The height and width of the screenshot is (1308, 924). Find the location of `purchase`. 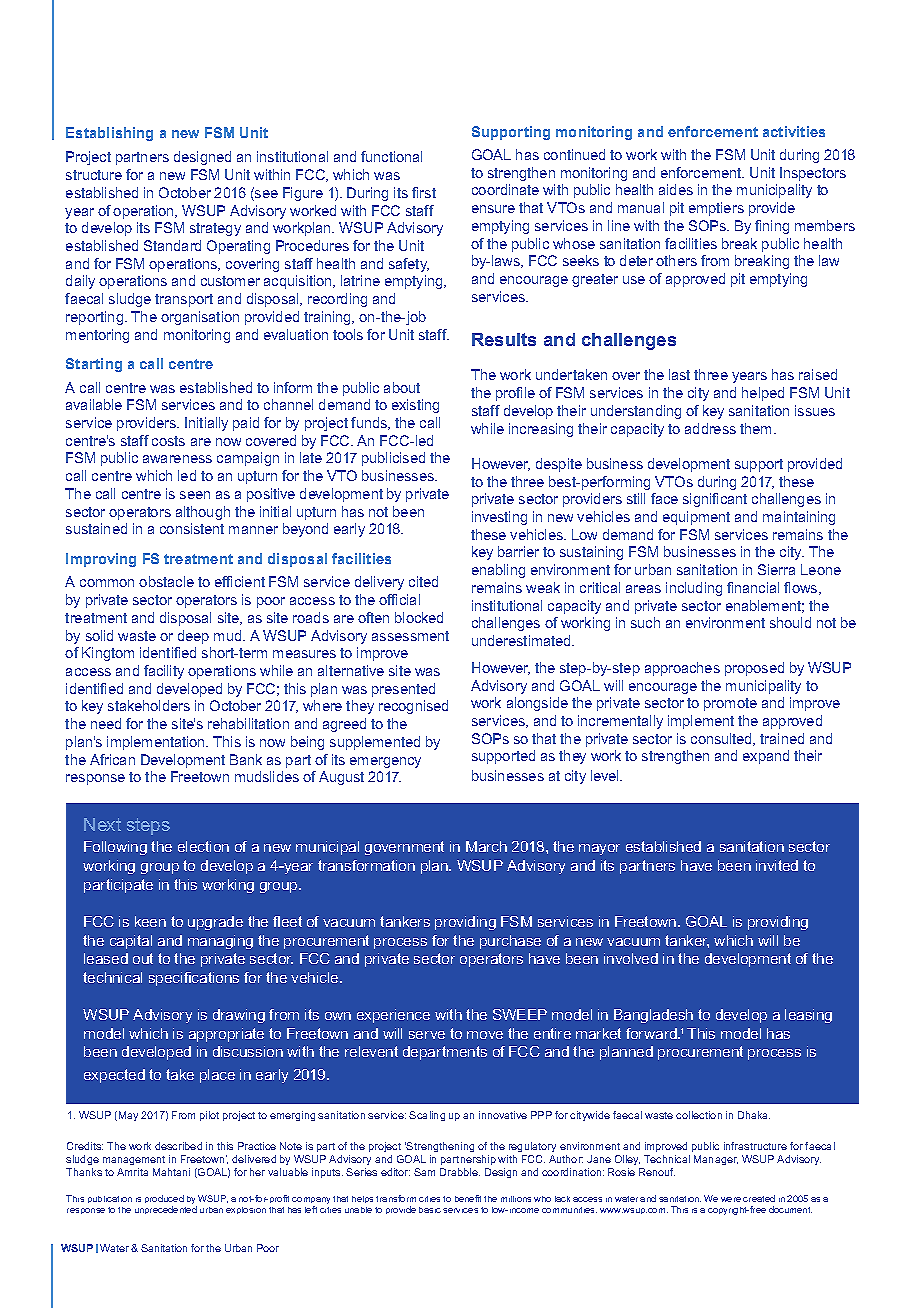

purchase is located at coordinates (510, 942).
